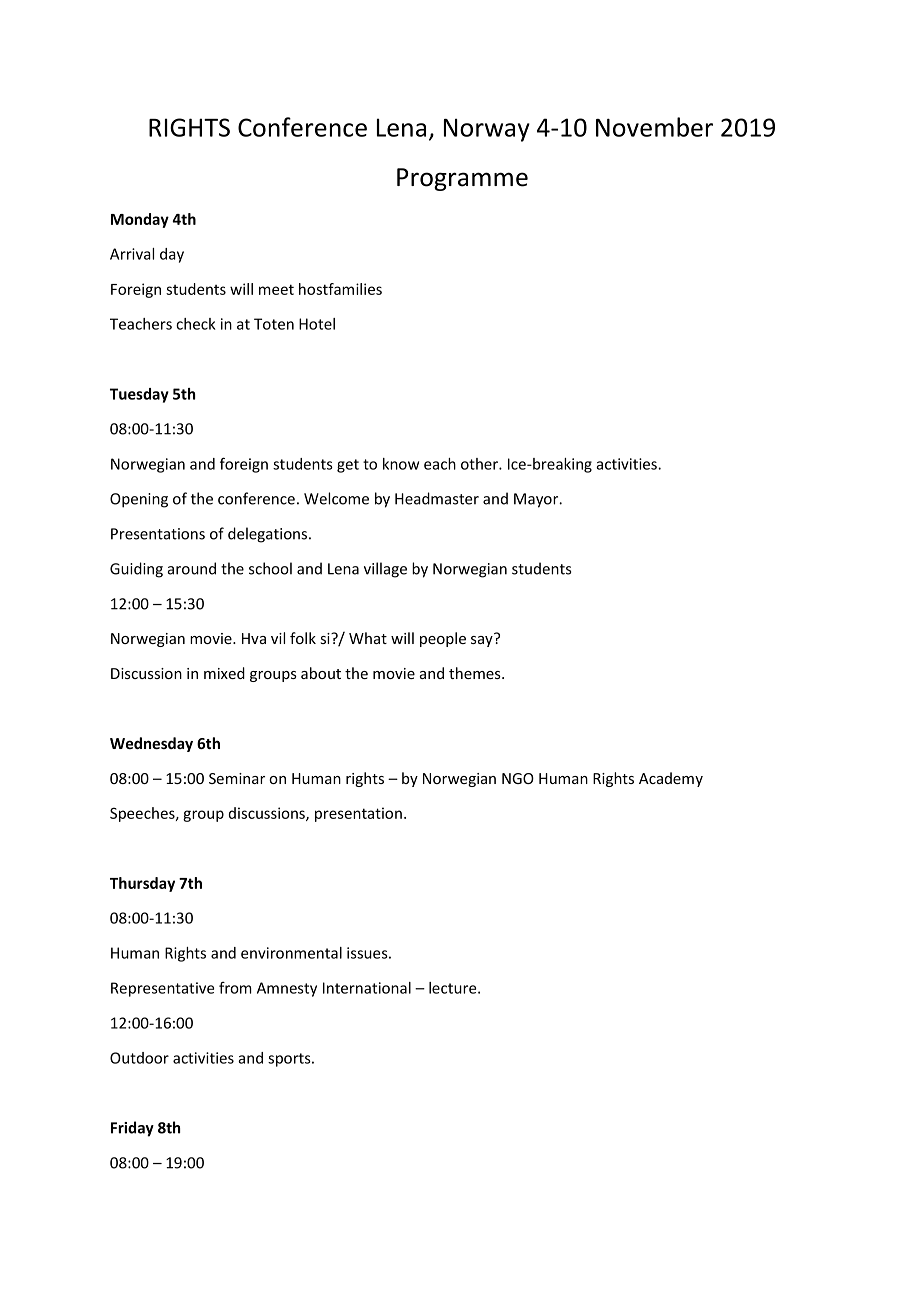 This screenshot has height=1308, width=924. What do you see at coordinates (518, 778) in the screenshot?
I see `NGO` at bounding box center [518, 778].
